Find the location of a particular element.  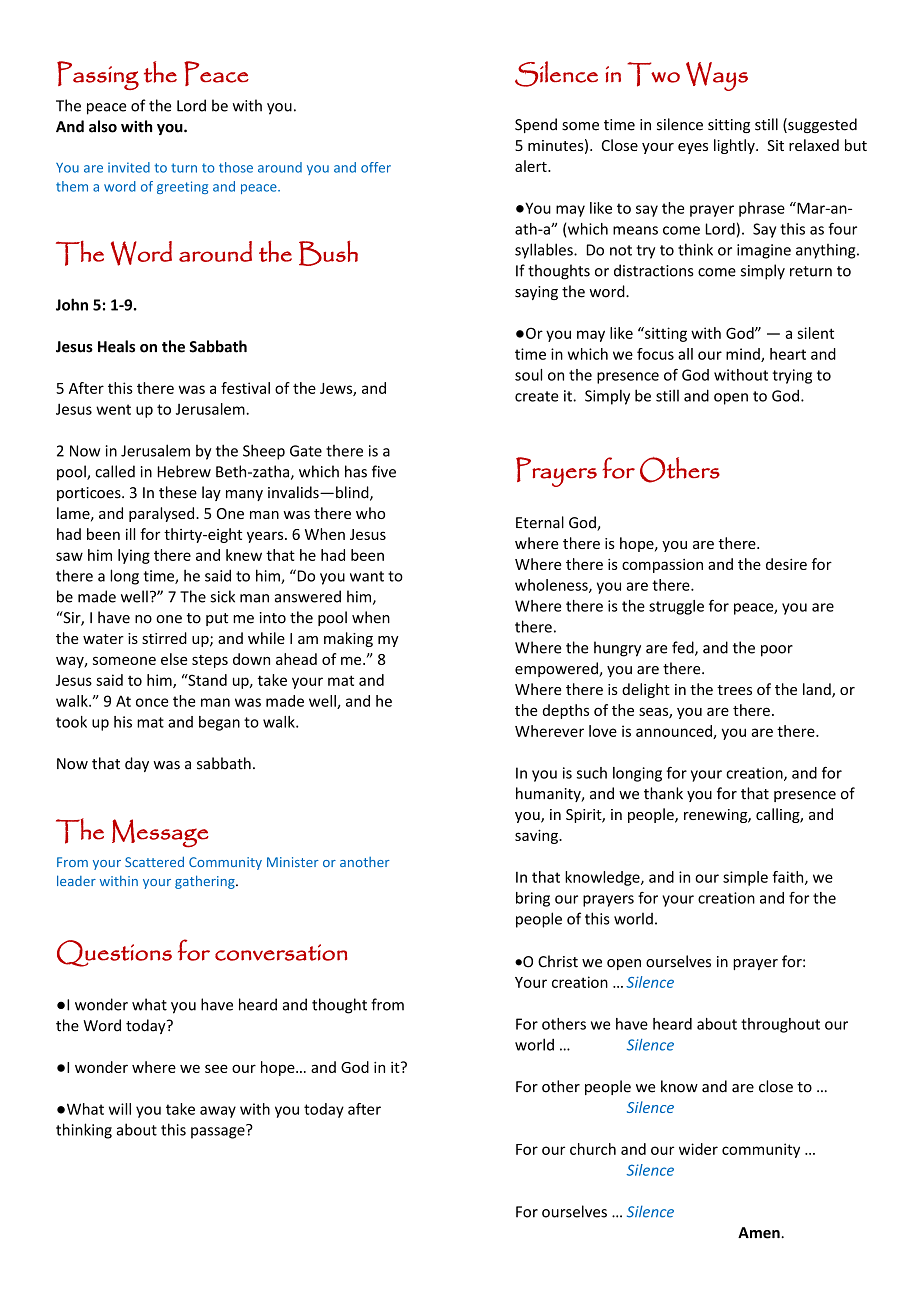

Hebrew is located at coordinates (184, 471).
